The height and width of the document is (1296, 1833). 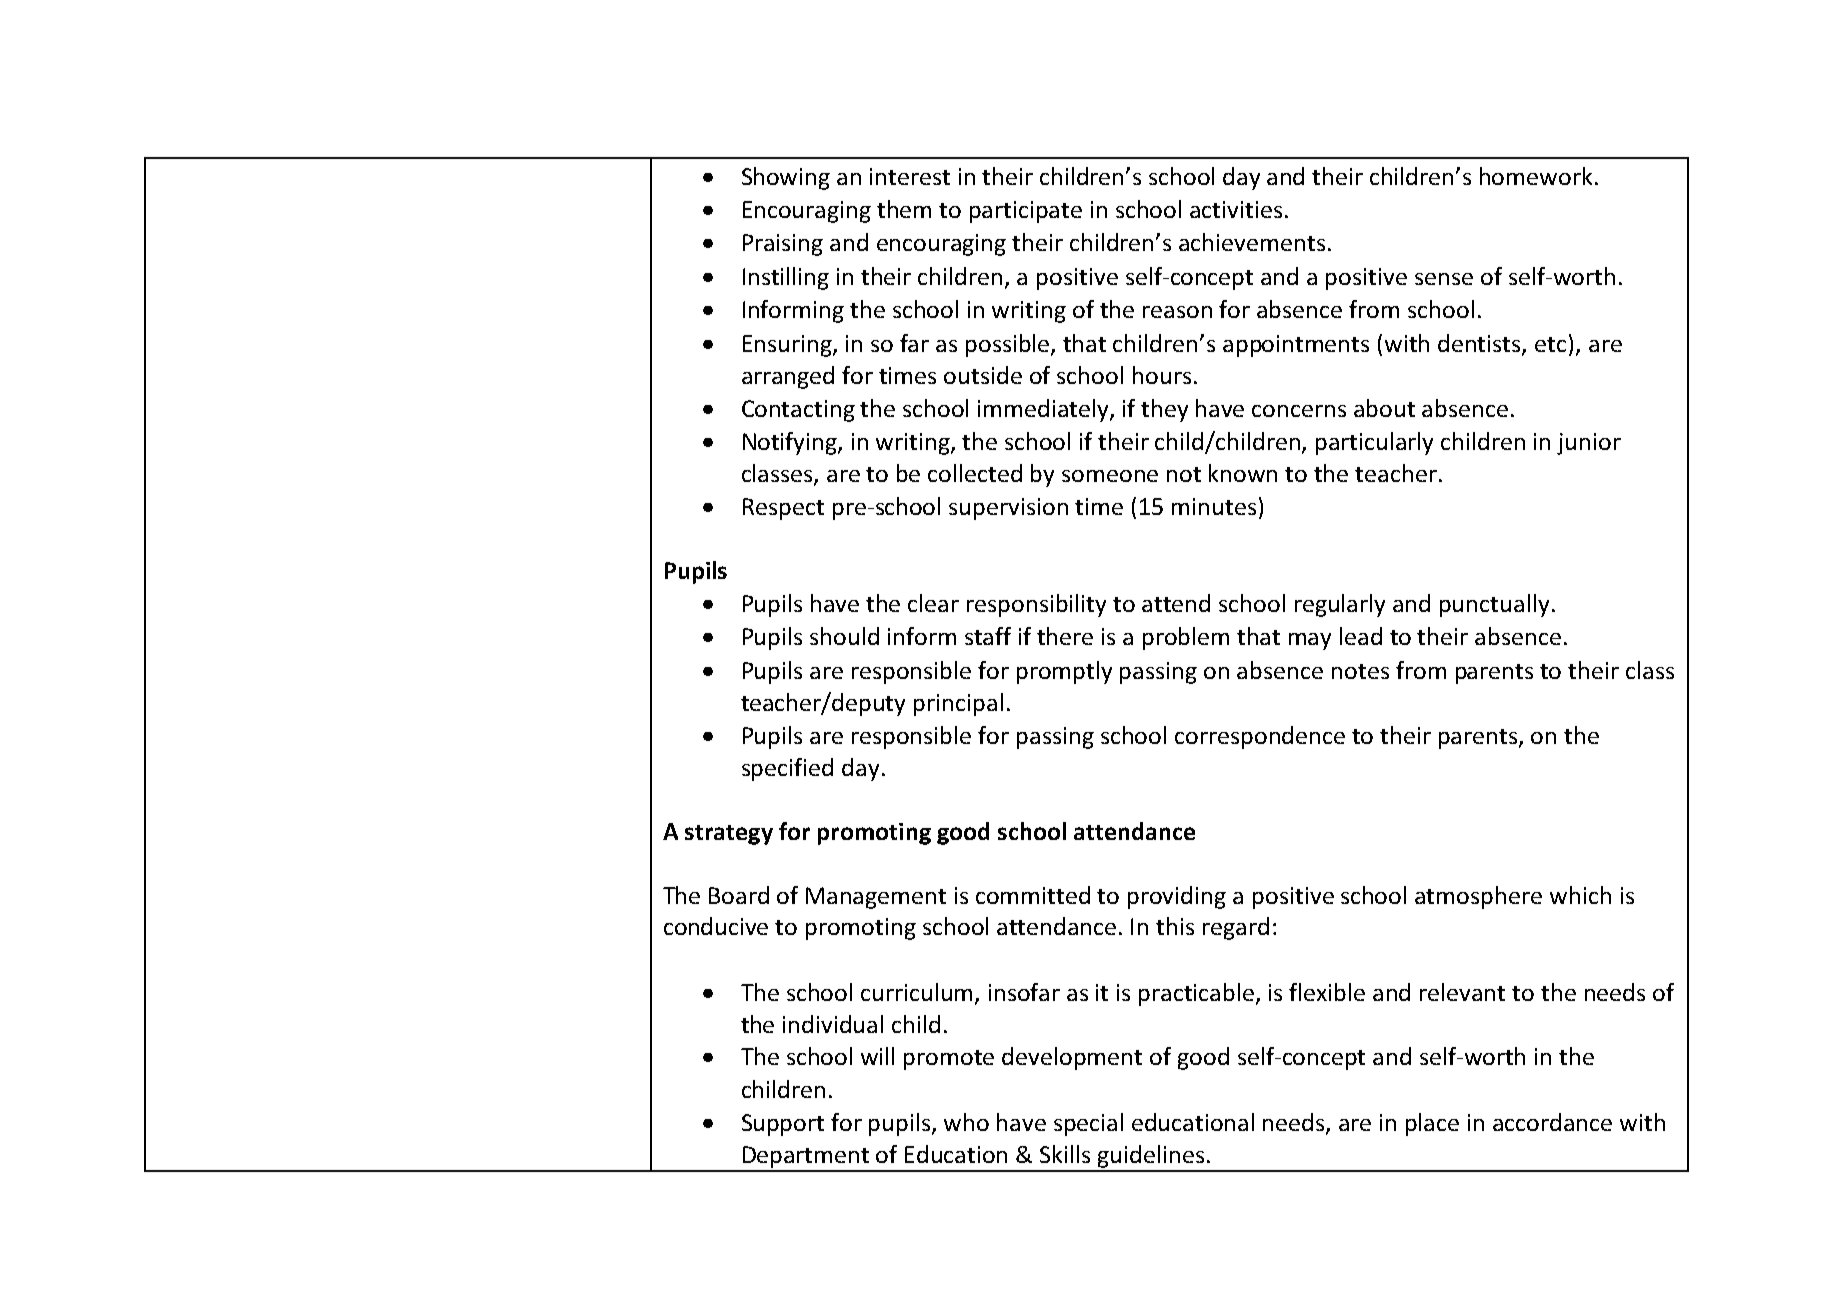 What do you see at coordinates (783, 509) in the document?
I see `Respect` at bounding box center [783, 509].
